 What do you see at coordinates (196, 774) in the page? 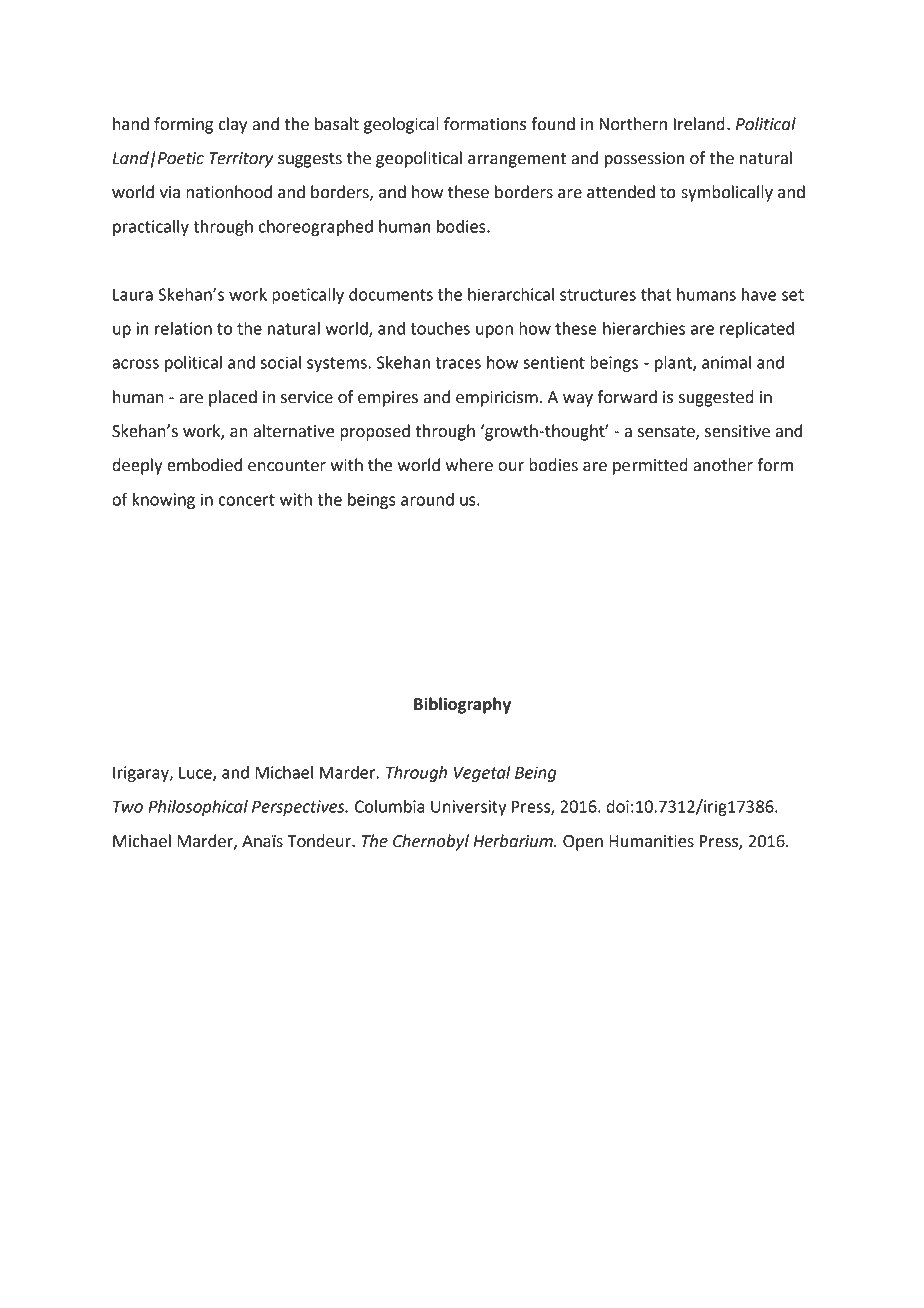
I see `Luce` at bounding box center [196, 774].
